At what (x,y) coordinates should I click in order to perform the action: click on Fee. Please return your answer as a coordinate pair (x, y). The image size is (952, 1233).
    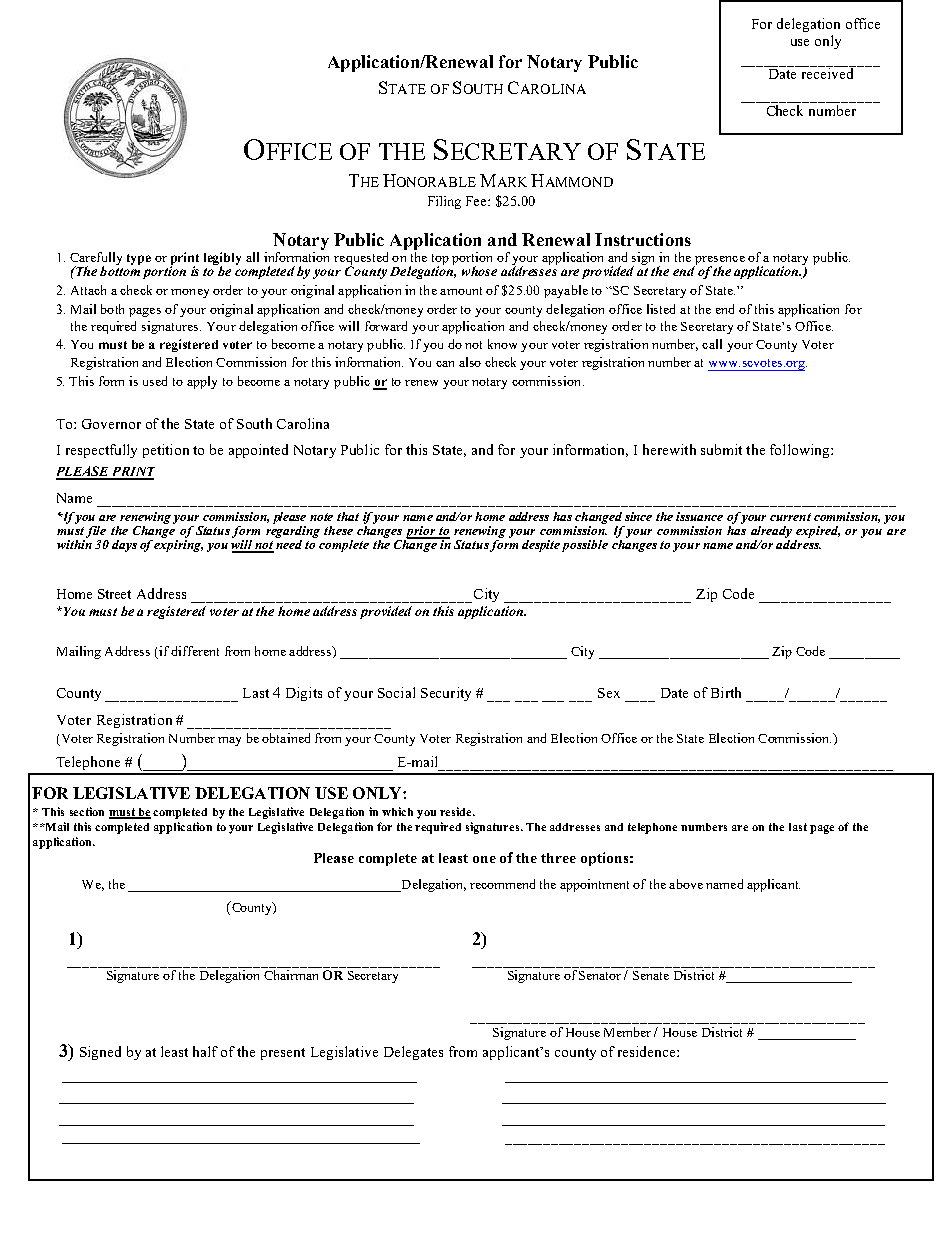
    Looking at the image, I should click on (477, 201).
